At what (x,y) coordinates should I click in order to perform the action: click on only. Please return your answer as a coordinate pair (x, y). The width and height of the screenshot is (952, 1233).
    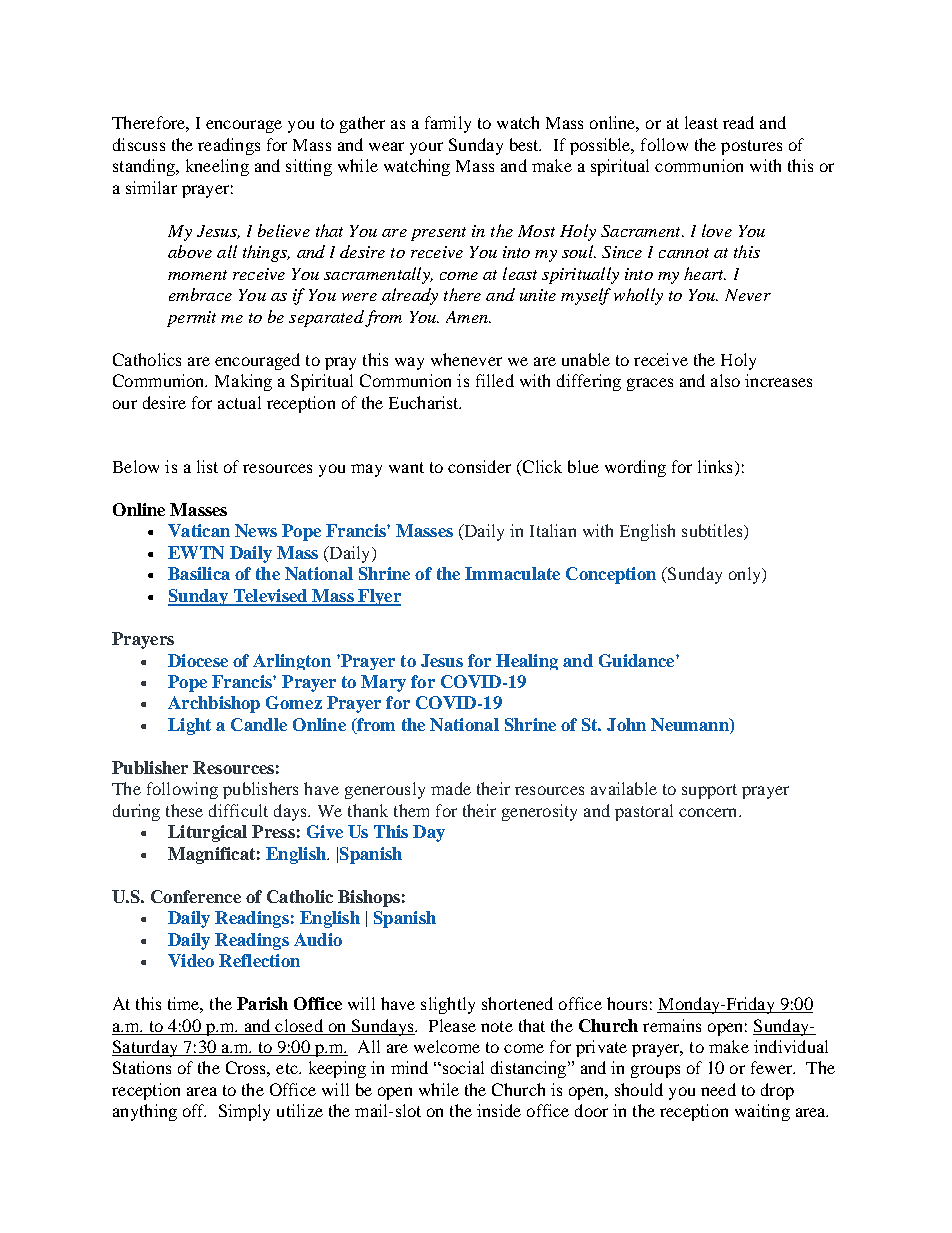
    Looking at the image, I should click on (746, 575).
